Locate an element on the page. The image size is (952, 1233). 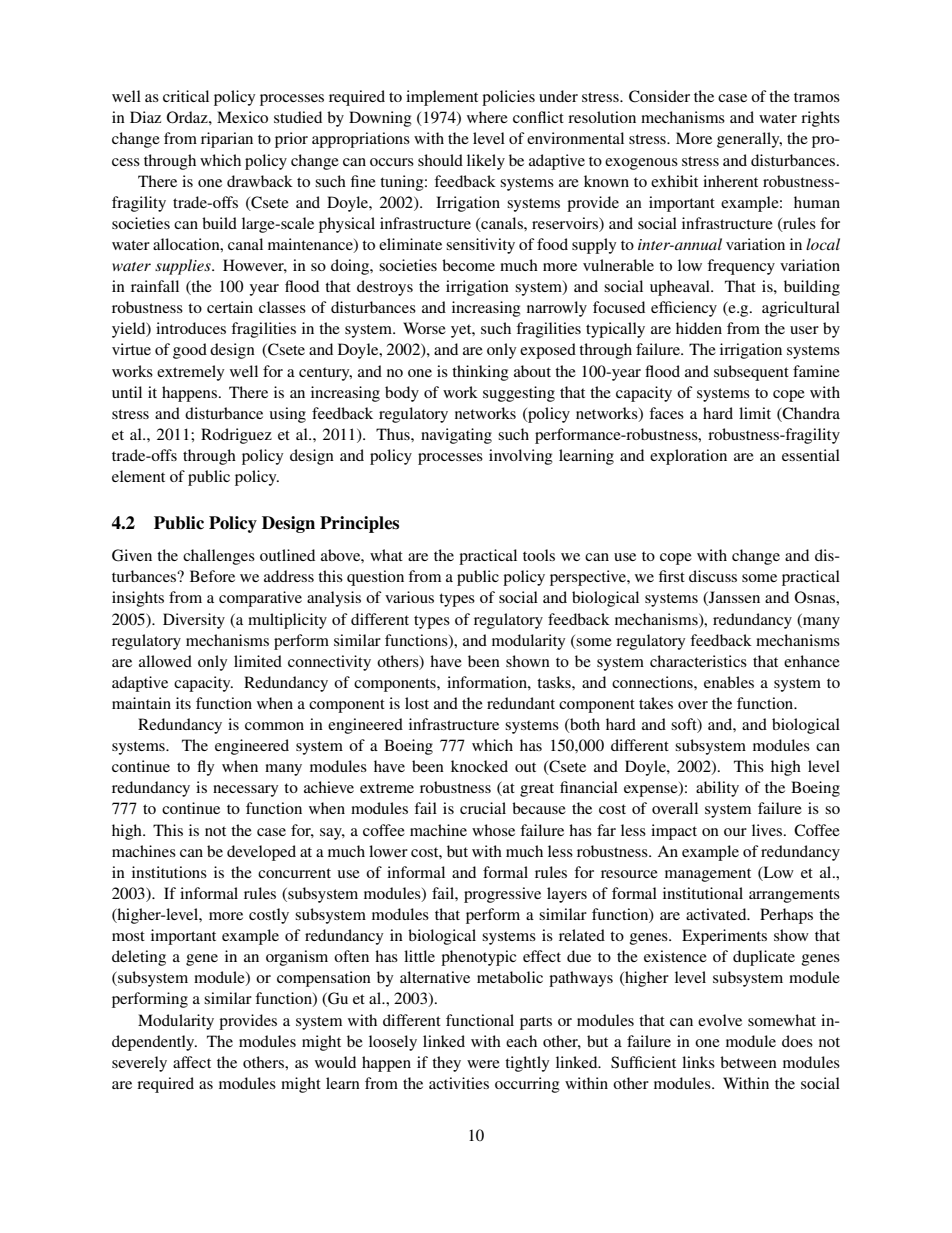
discuss is located at coordinates (713, 576).
